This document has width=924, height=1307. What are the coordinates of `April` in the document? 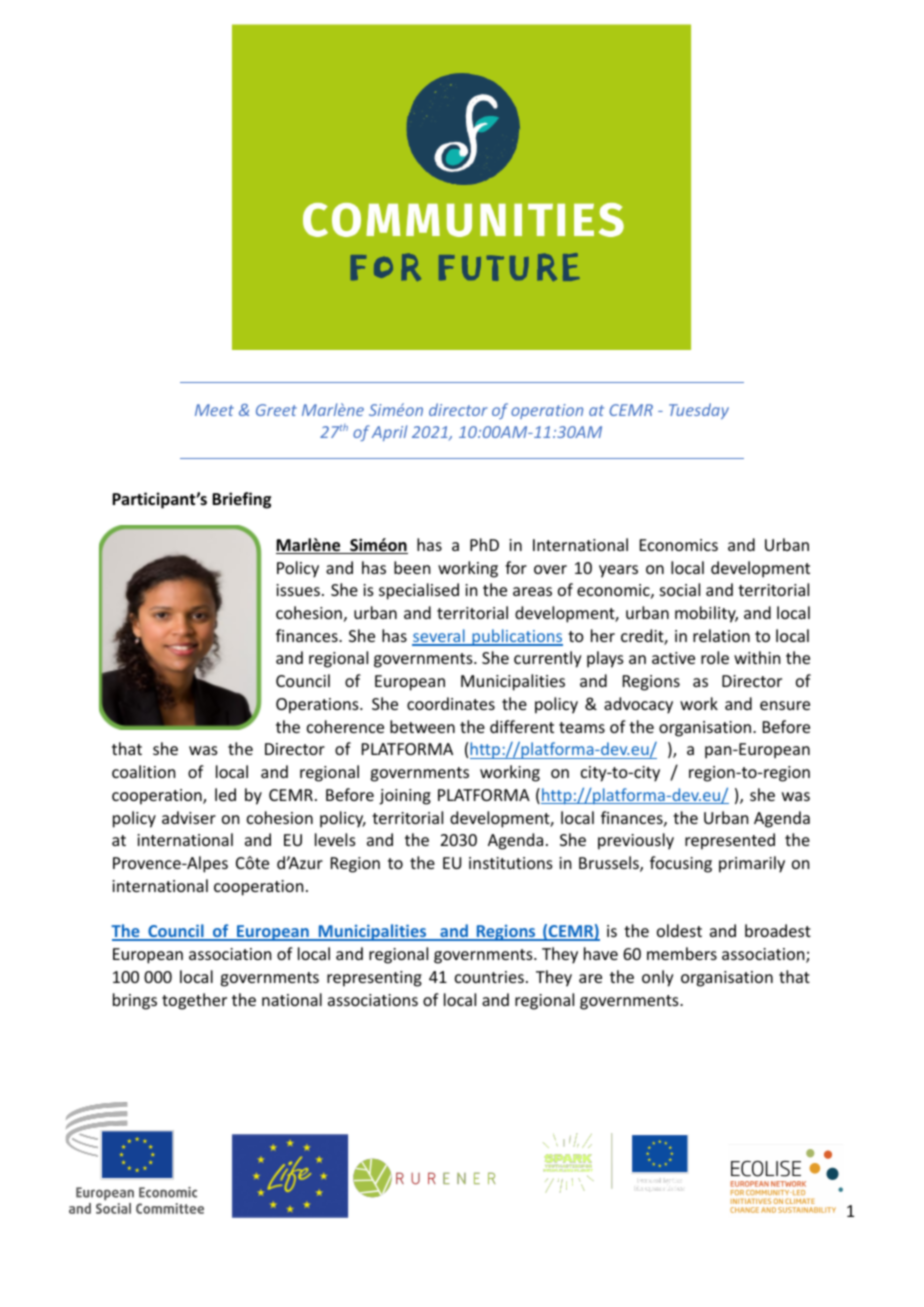 It's located at (389, 433).
